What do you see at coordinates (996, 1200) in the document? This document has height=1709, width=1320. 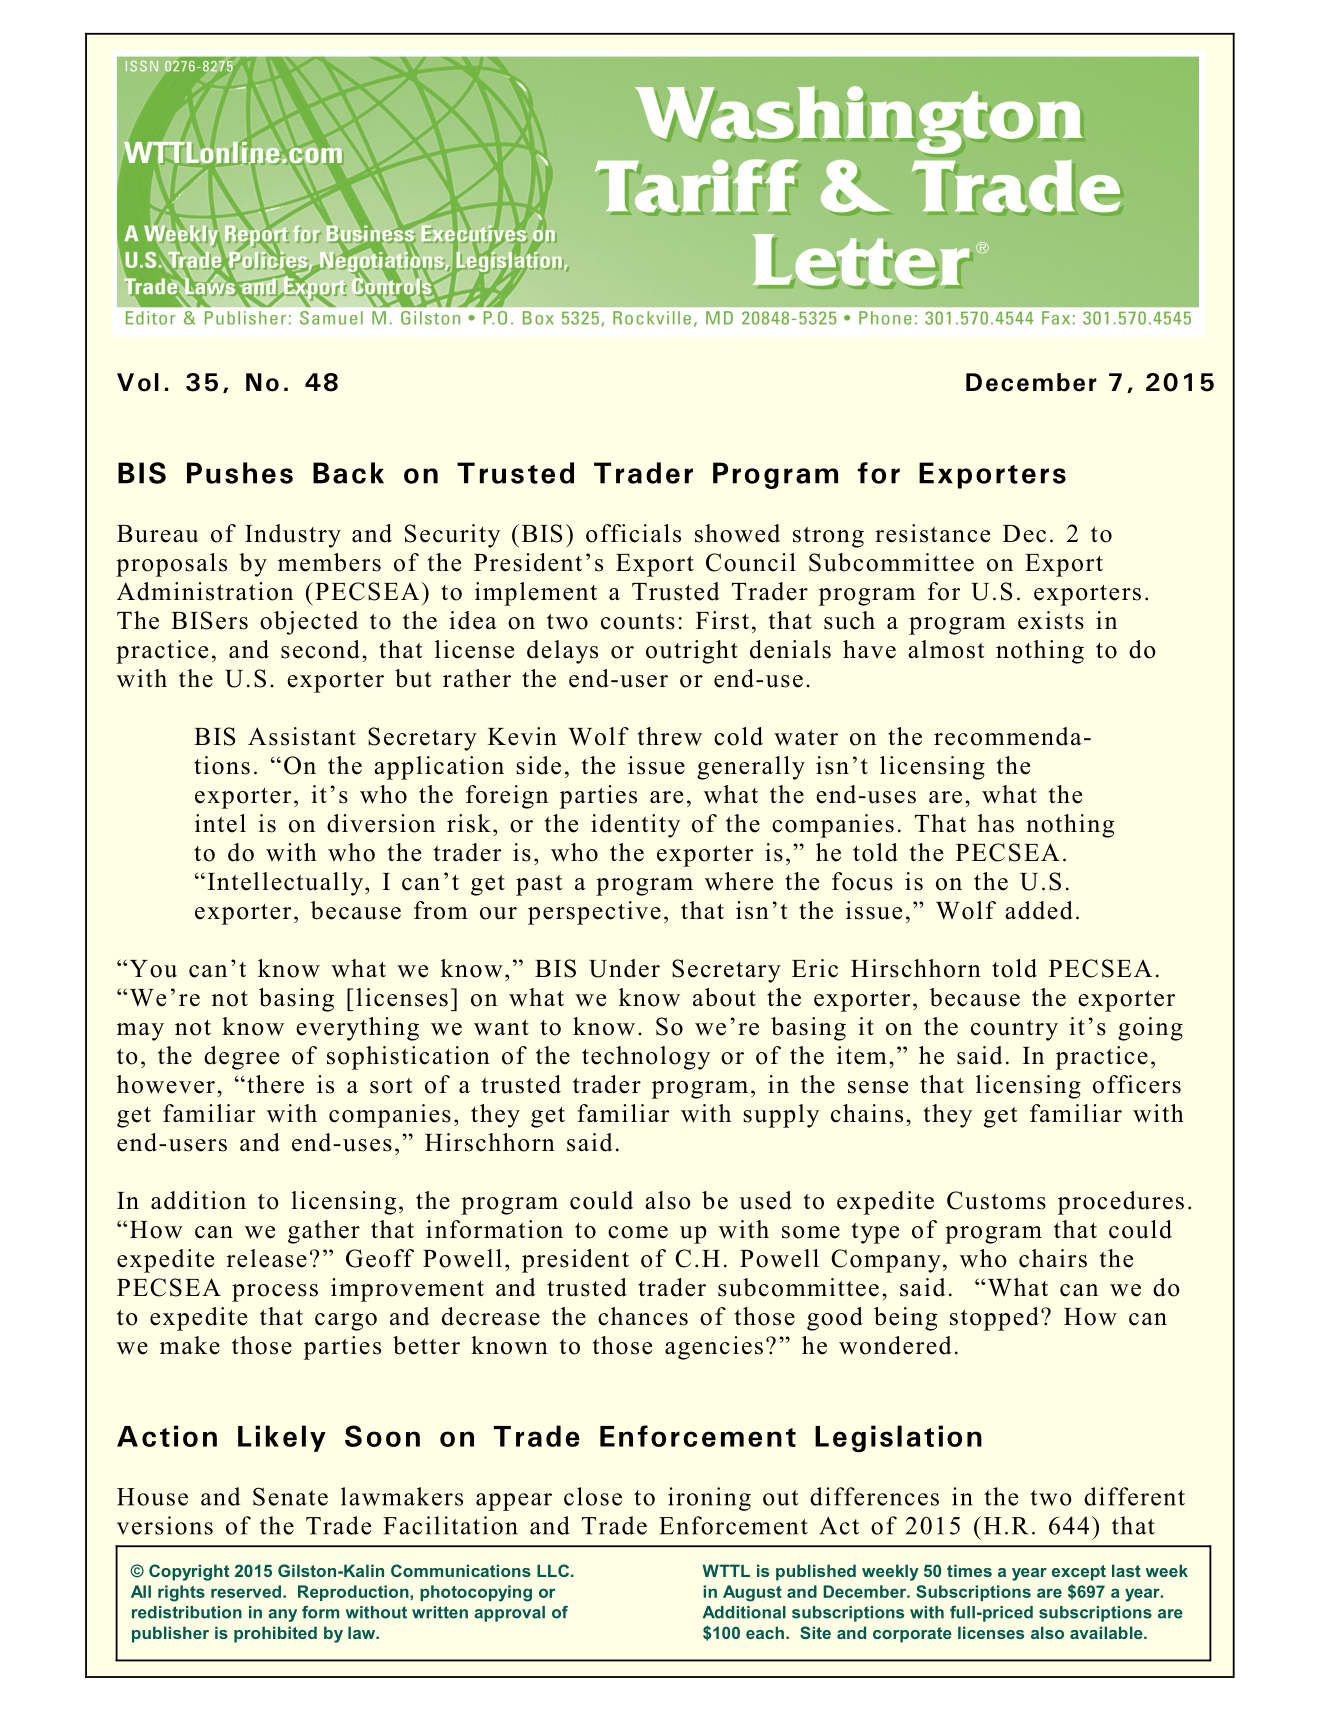 I see `Customs` at bounding box center [996, 1200].
